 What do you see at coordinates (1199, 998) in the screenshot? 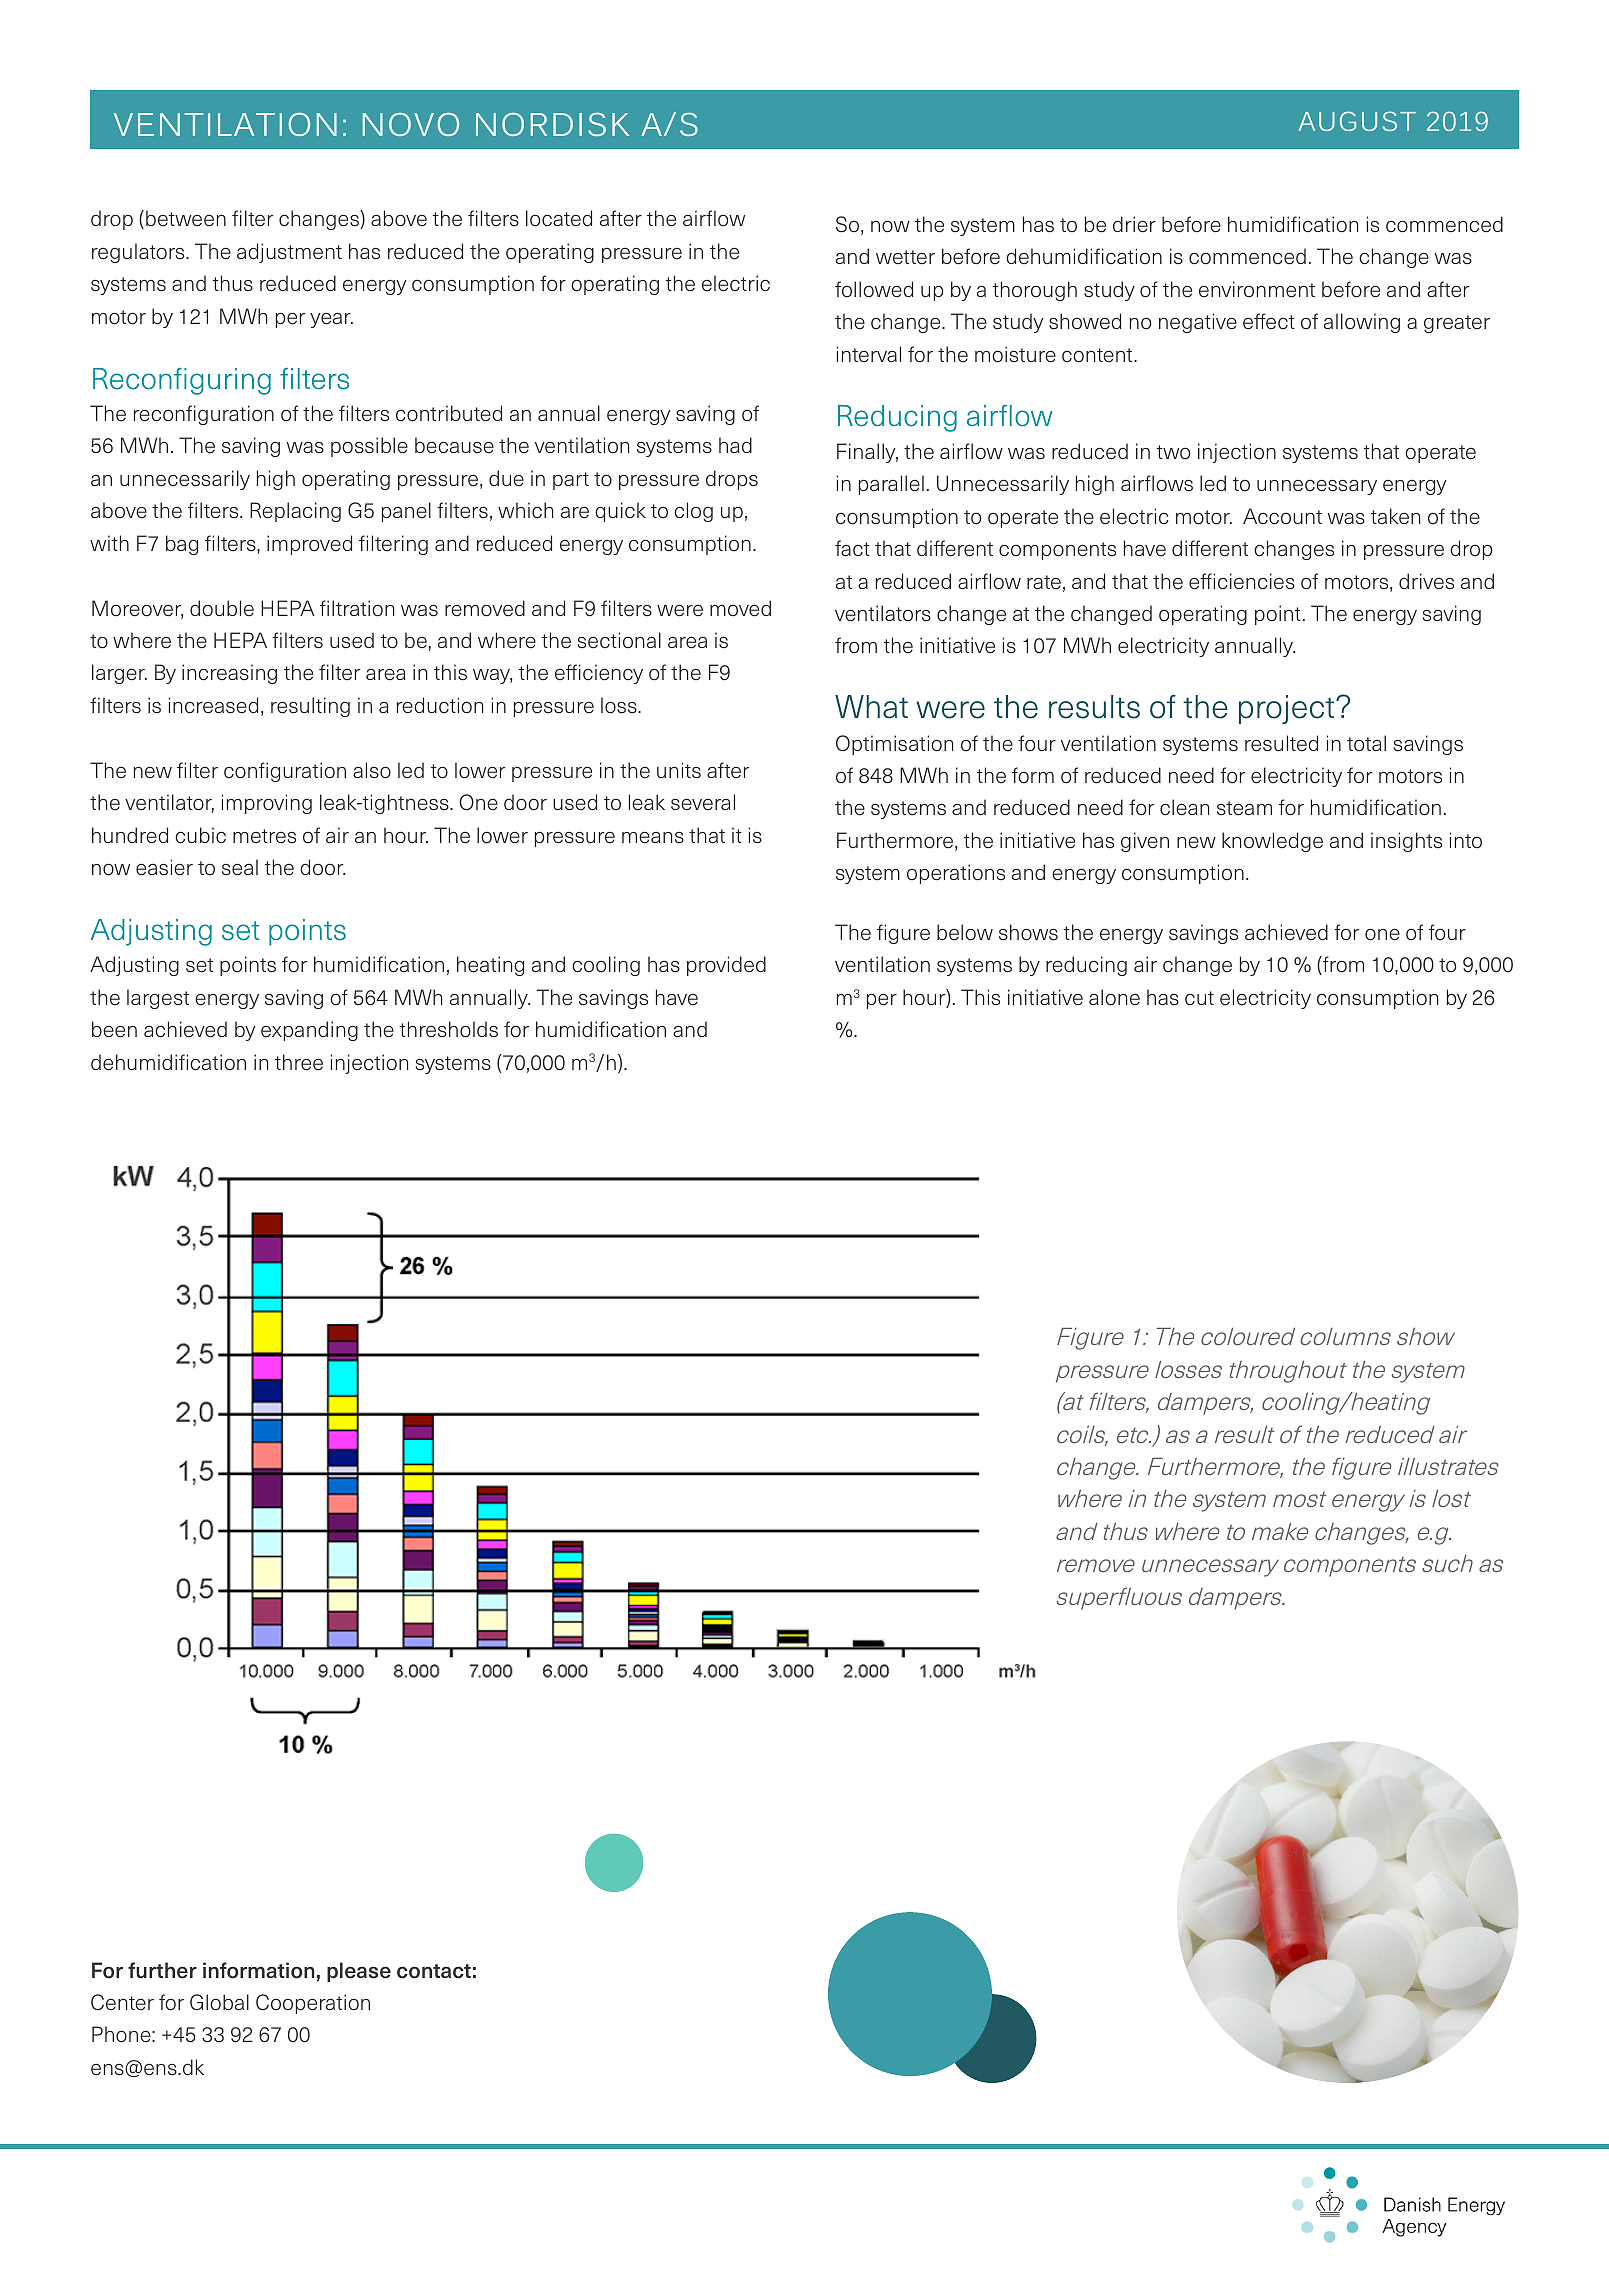
I see `cut` at bounding box center [1199, 998].
